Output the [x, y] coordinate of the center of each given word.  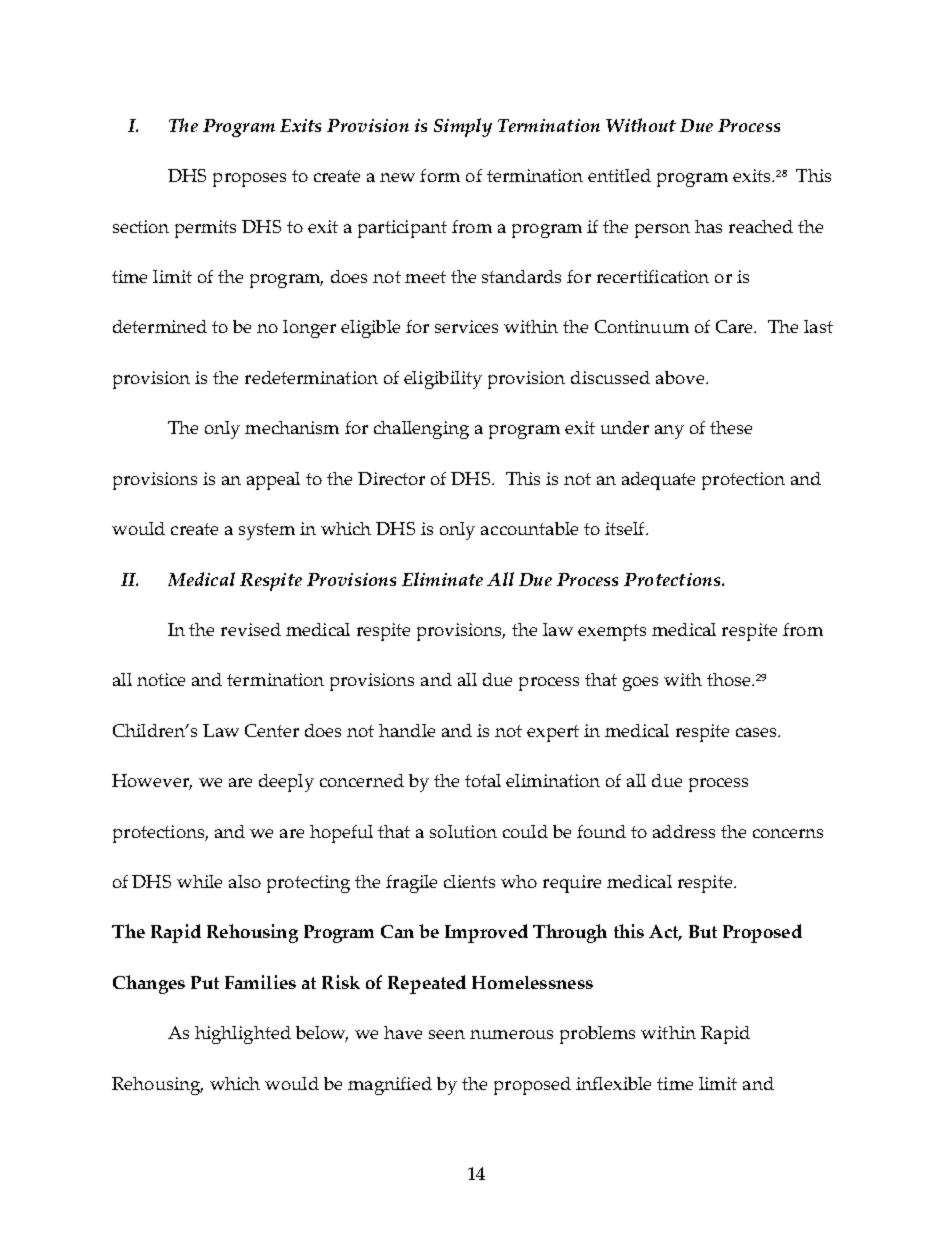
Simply [463, 127]
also [245, 881]
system [267, 531]
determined [160, 326]
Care [736, 326]
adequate [658, 481]
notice [161, 679]
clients [469, 881]
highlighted [243, 1035]
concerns [788, 833]
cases [757, 732]
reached [761, 226]
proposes [249, 180]
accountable [529, 528]
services [466, 326]
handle [407, 730]
